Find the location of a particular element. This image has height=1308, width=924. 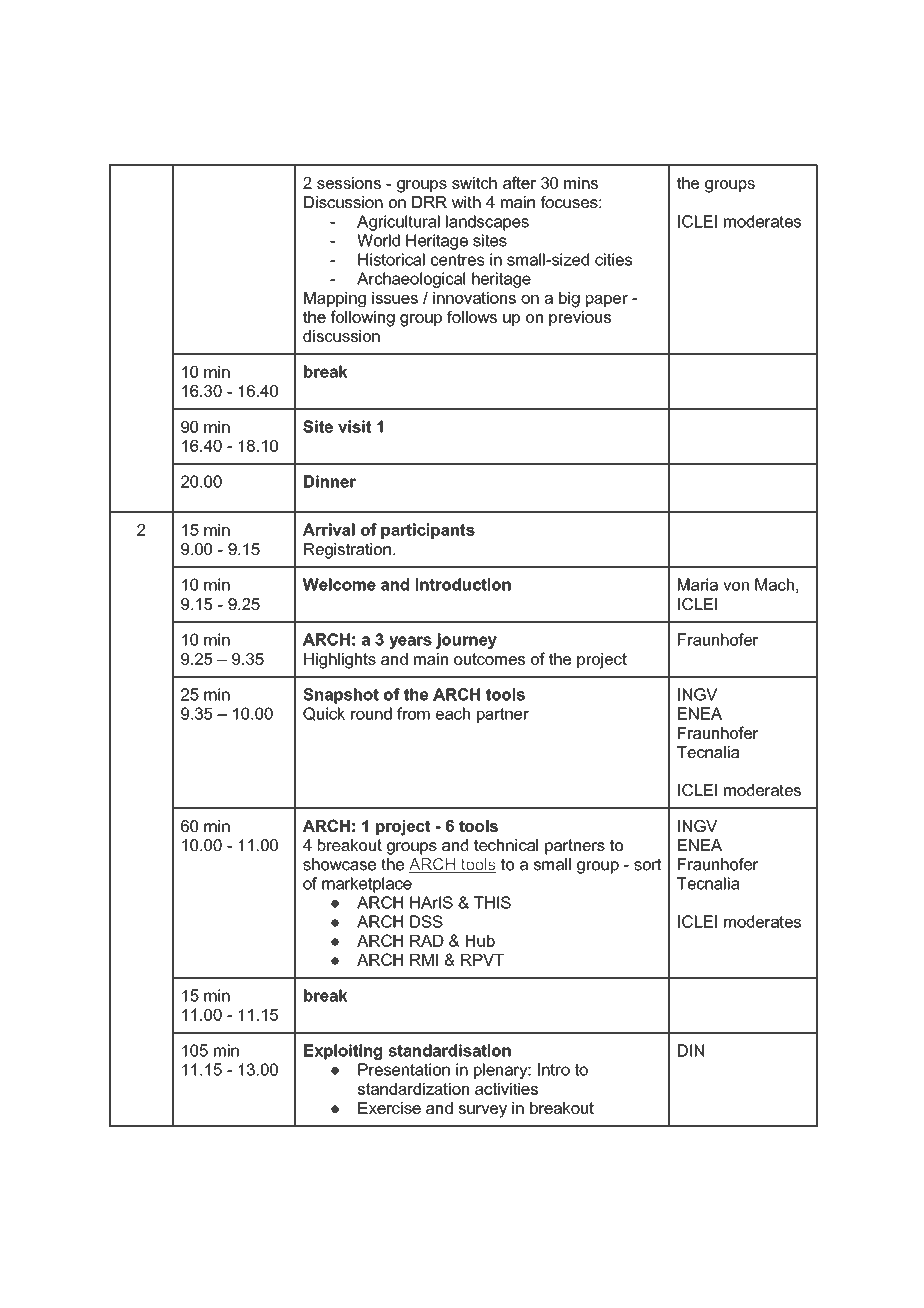

marketplace is located at coordinates (367, 885).
